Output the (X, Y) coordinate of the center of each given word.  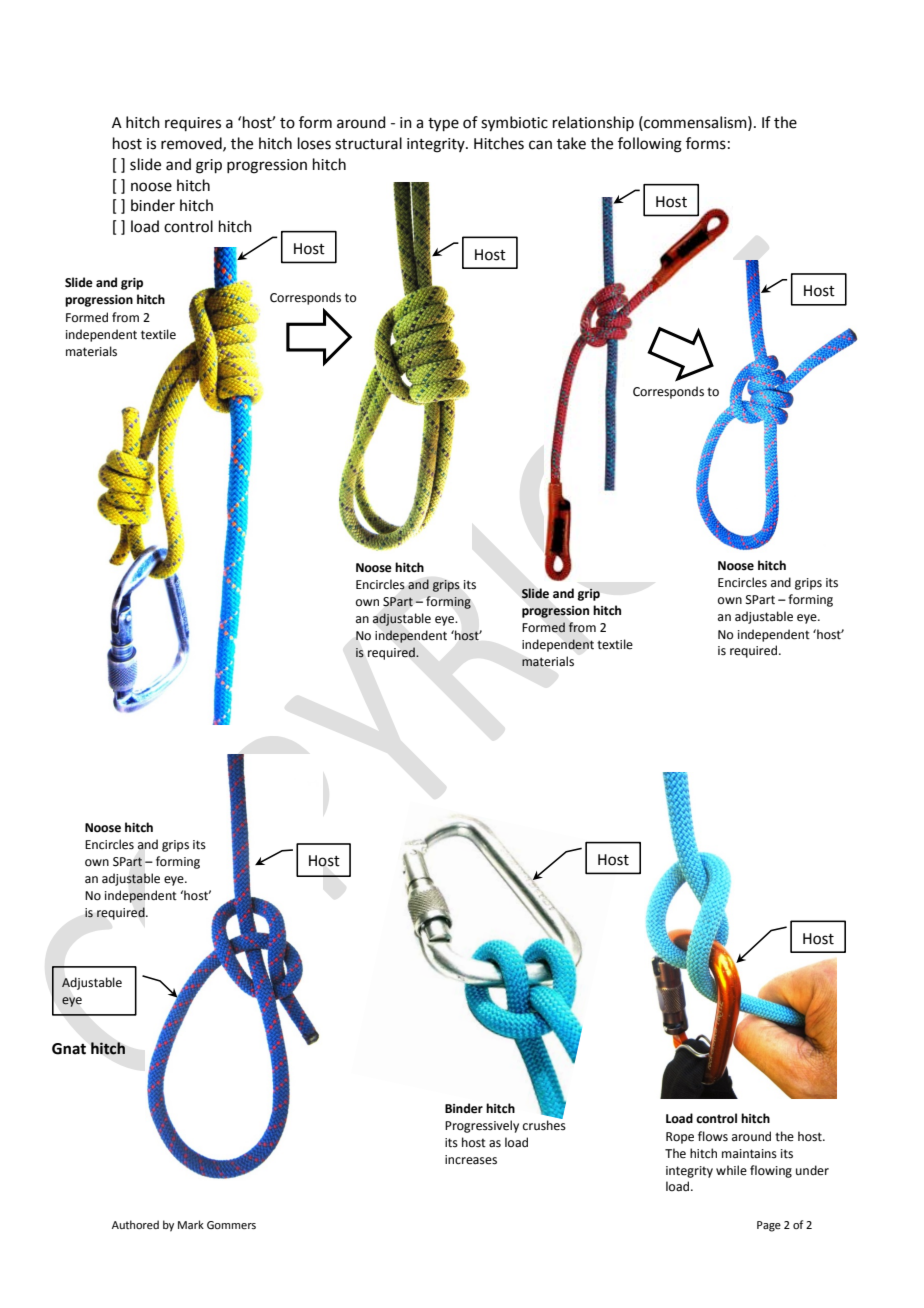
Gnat (69, 1049)
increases (471, 1160)
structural (368, 143)
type (443, 125)
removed (192, 144)
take (571, 143)
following (650, 145)
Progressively (482, 1126)
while (731, 1170)
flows (713, 1136)
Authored (135, 1224)
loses (314, 143)
